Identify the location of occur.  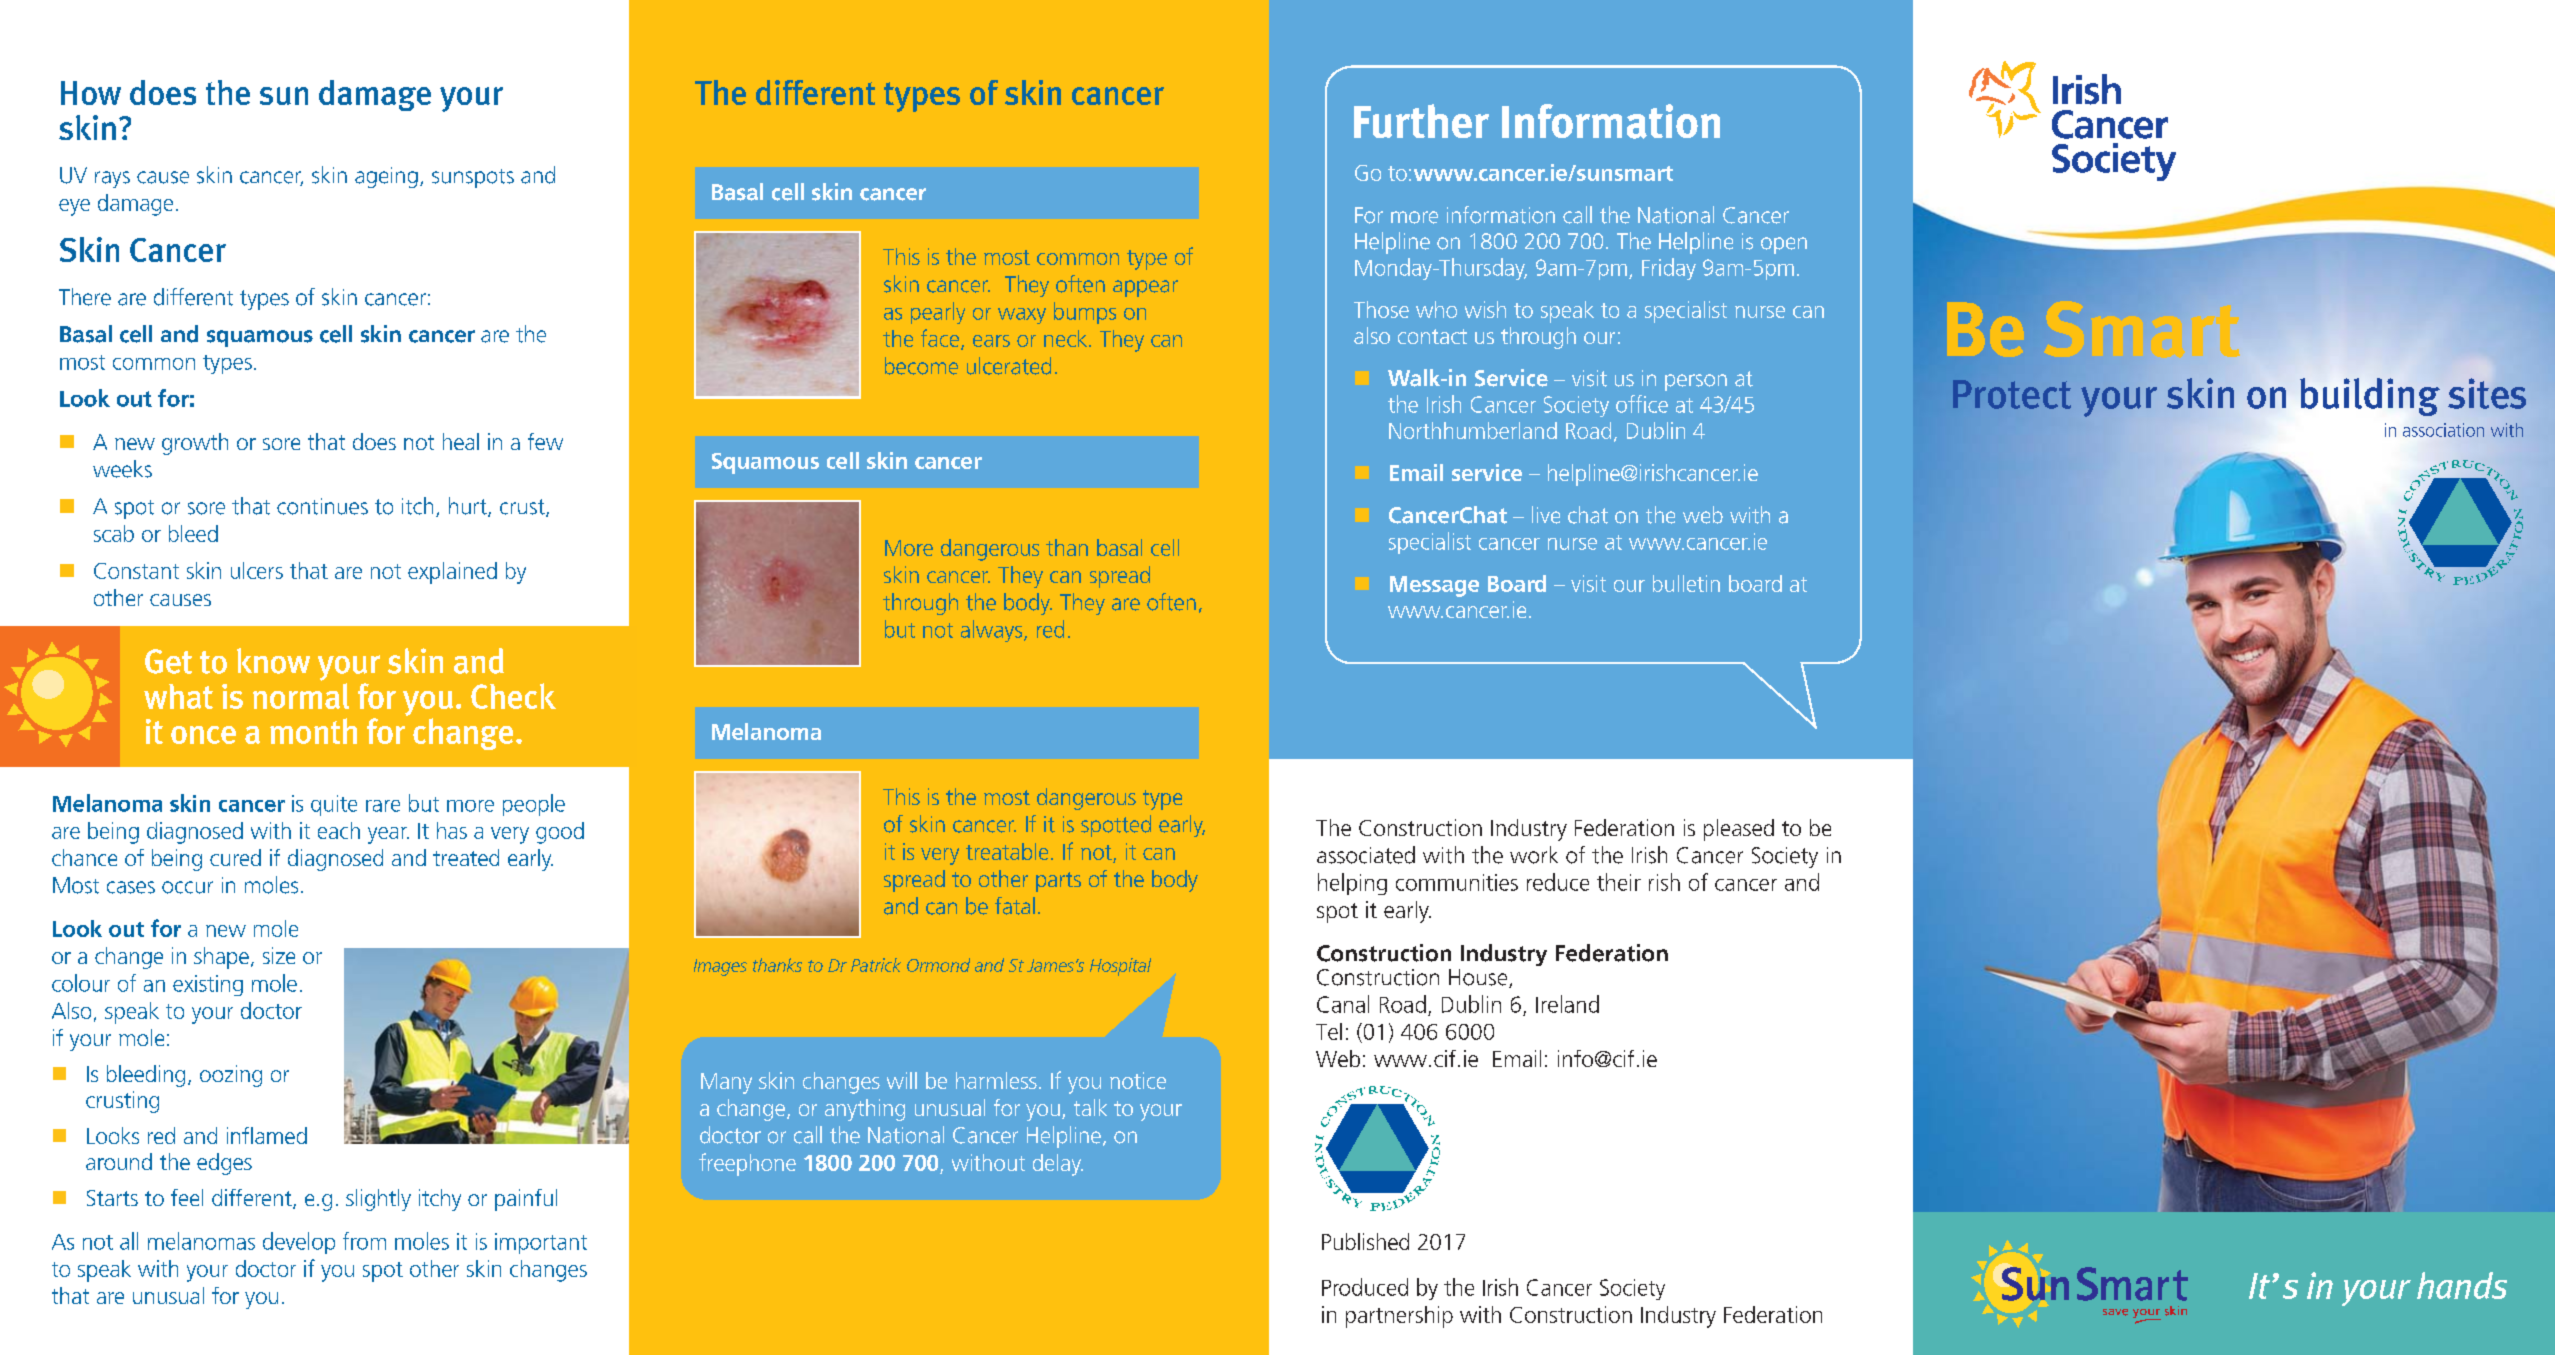
(187, 887).
